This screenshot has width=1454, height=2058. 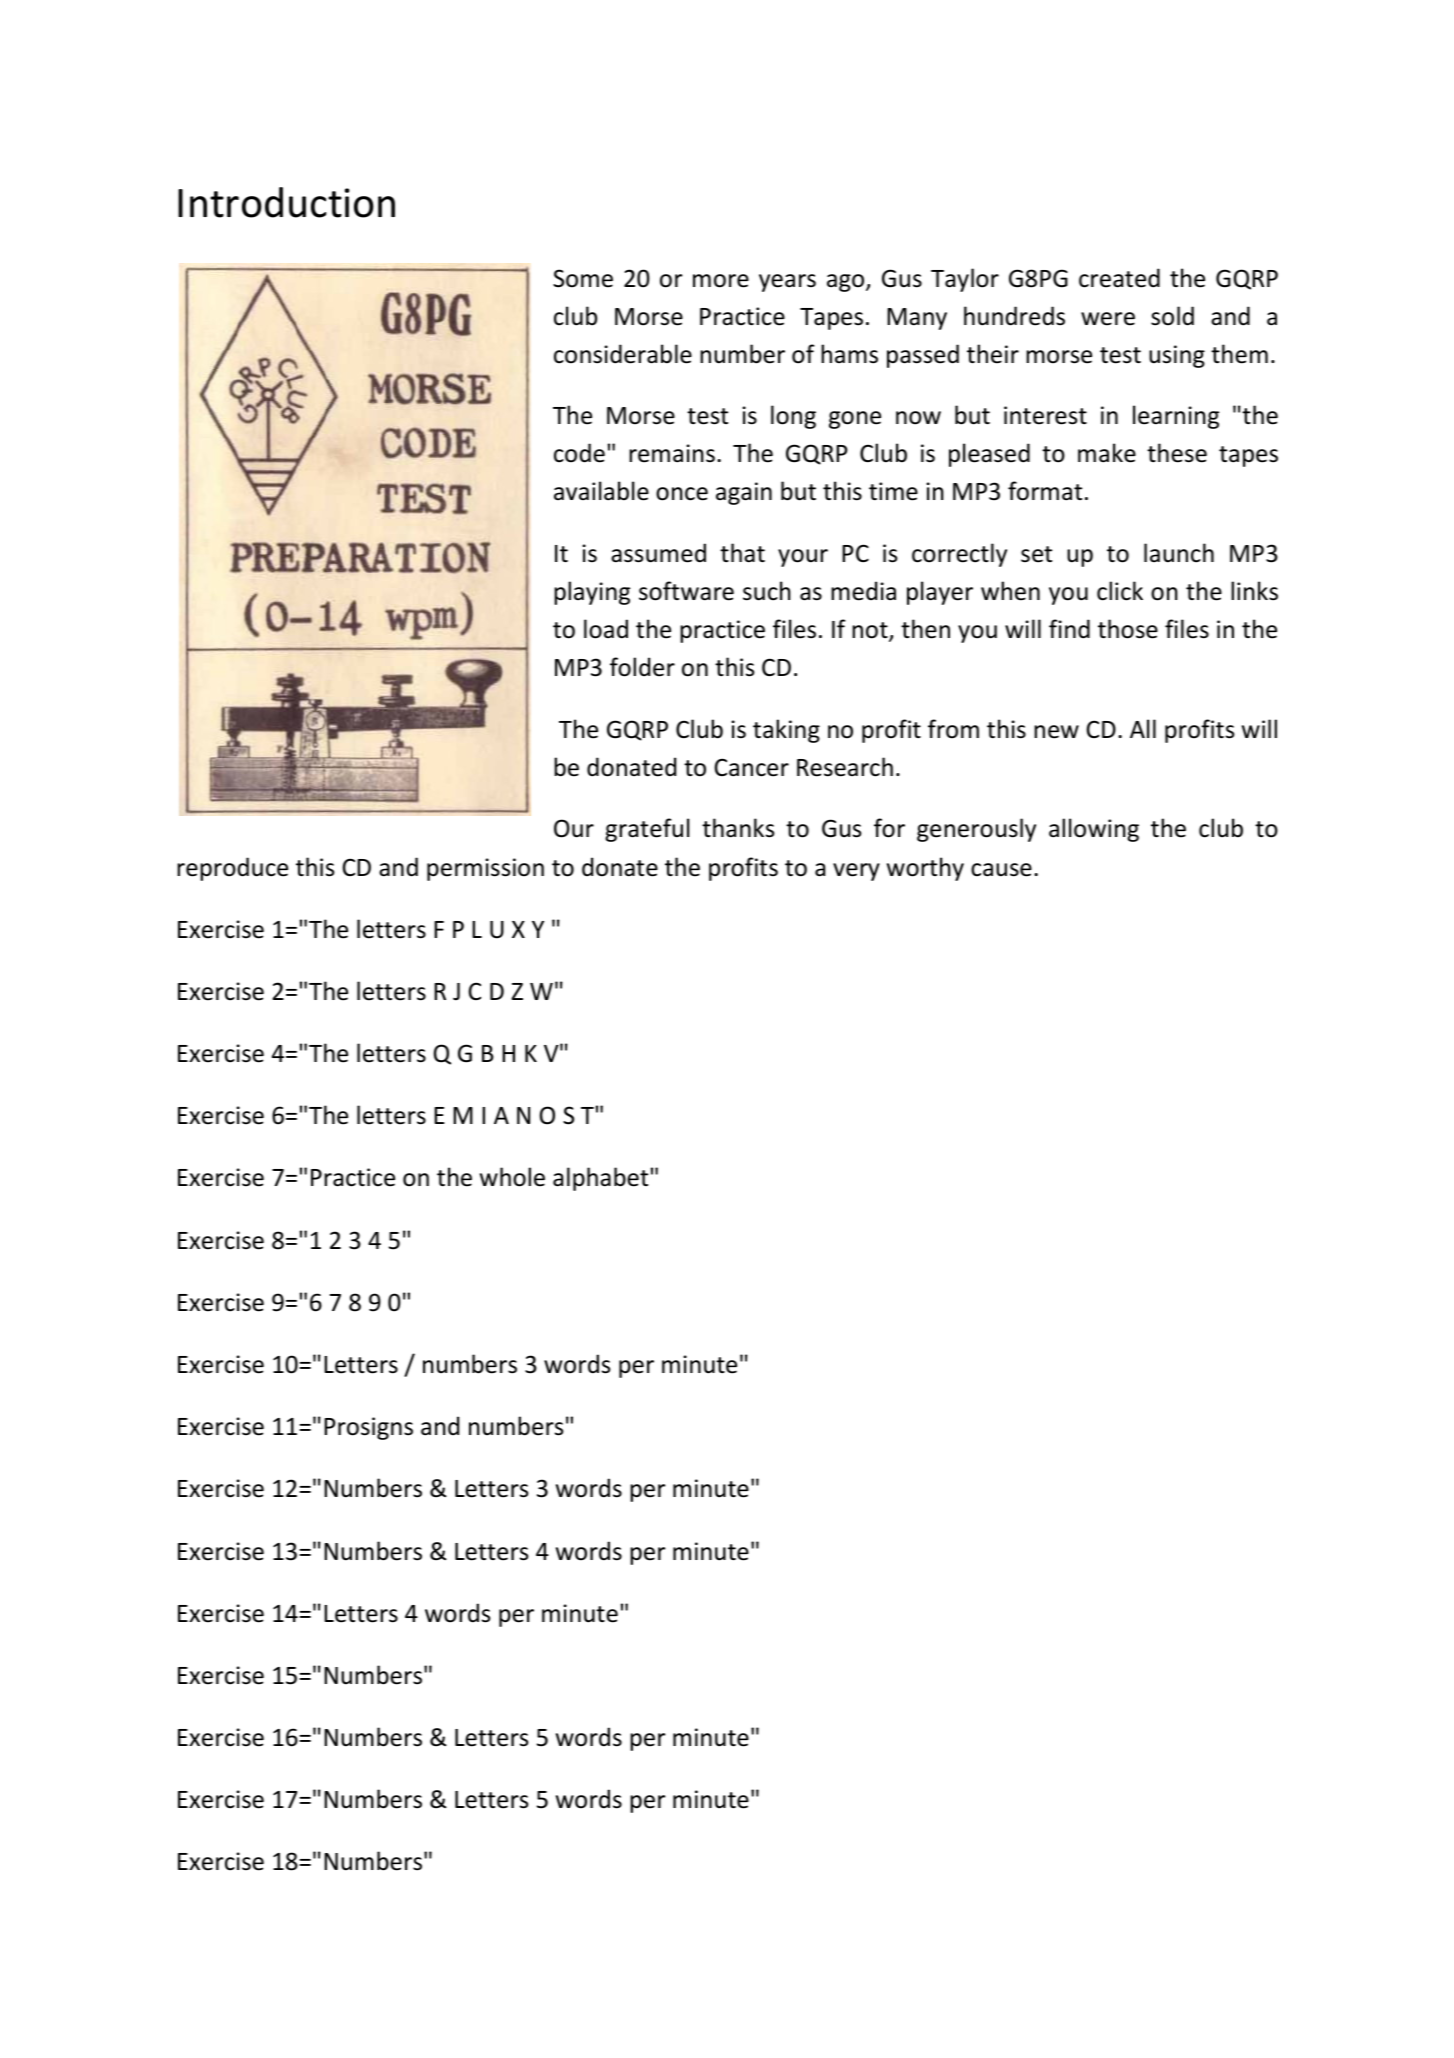 I want to click on load, so click(x=606, y=629).
